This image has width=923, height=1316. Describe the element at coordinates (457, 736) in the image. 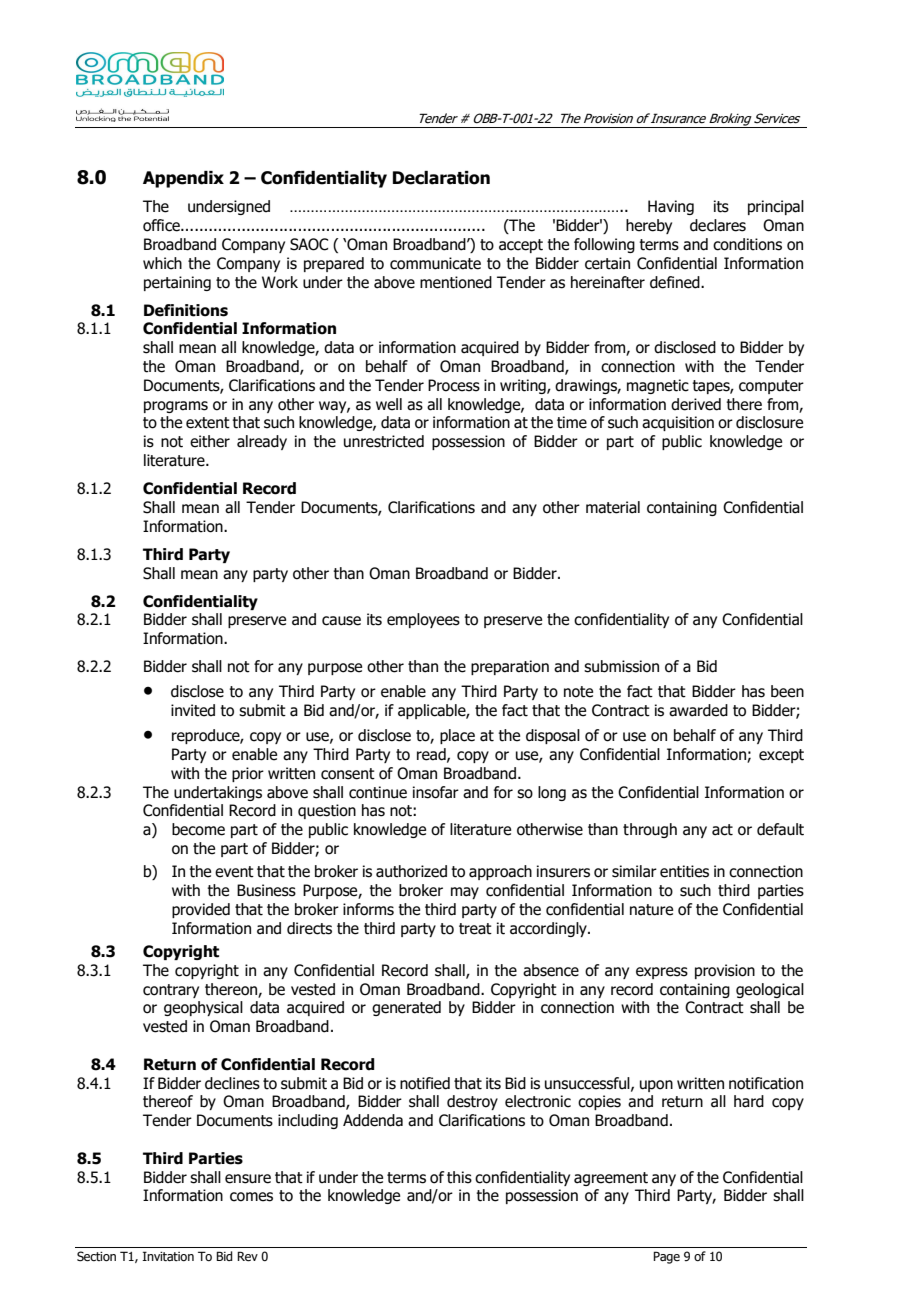

I see `place` at that location.
